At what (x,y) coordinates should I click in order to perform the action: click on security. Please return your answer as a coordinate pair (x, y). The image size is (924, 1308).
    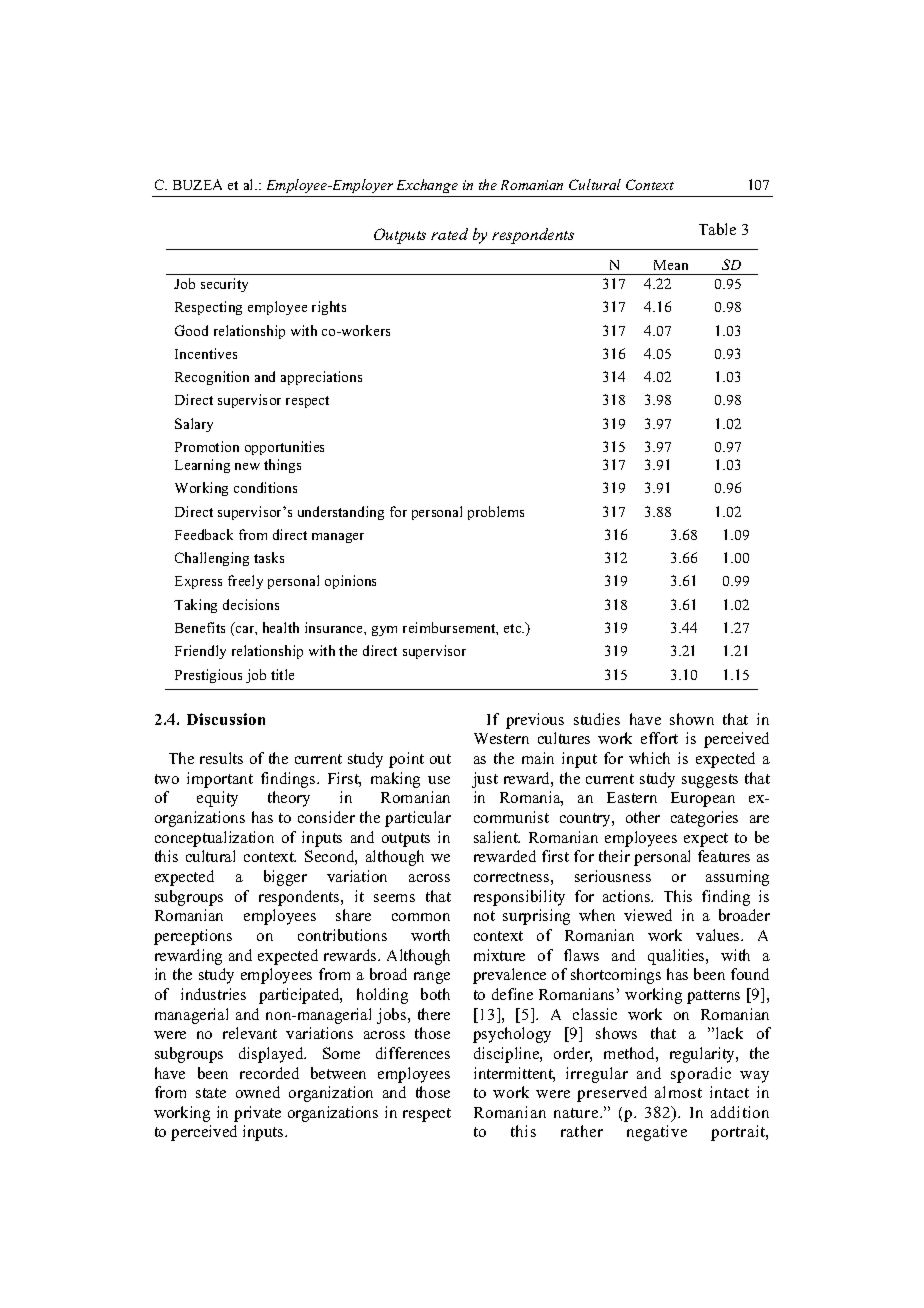
    Looking at the image, I should click on (224, 285).
